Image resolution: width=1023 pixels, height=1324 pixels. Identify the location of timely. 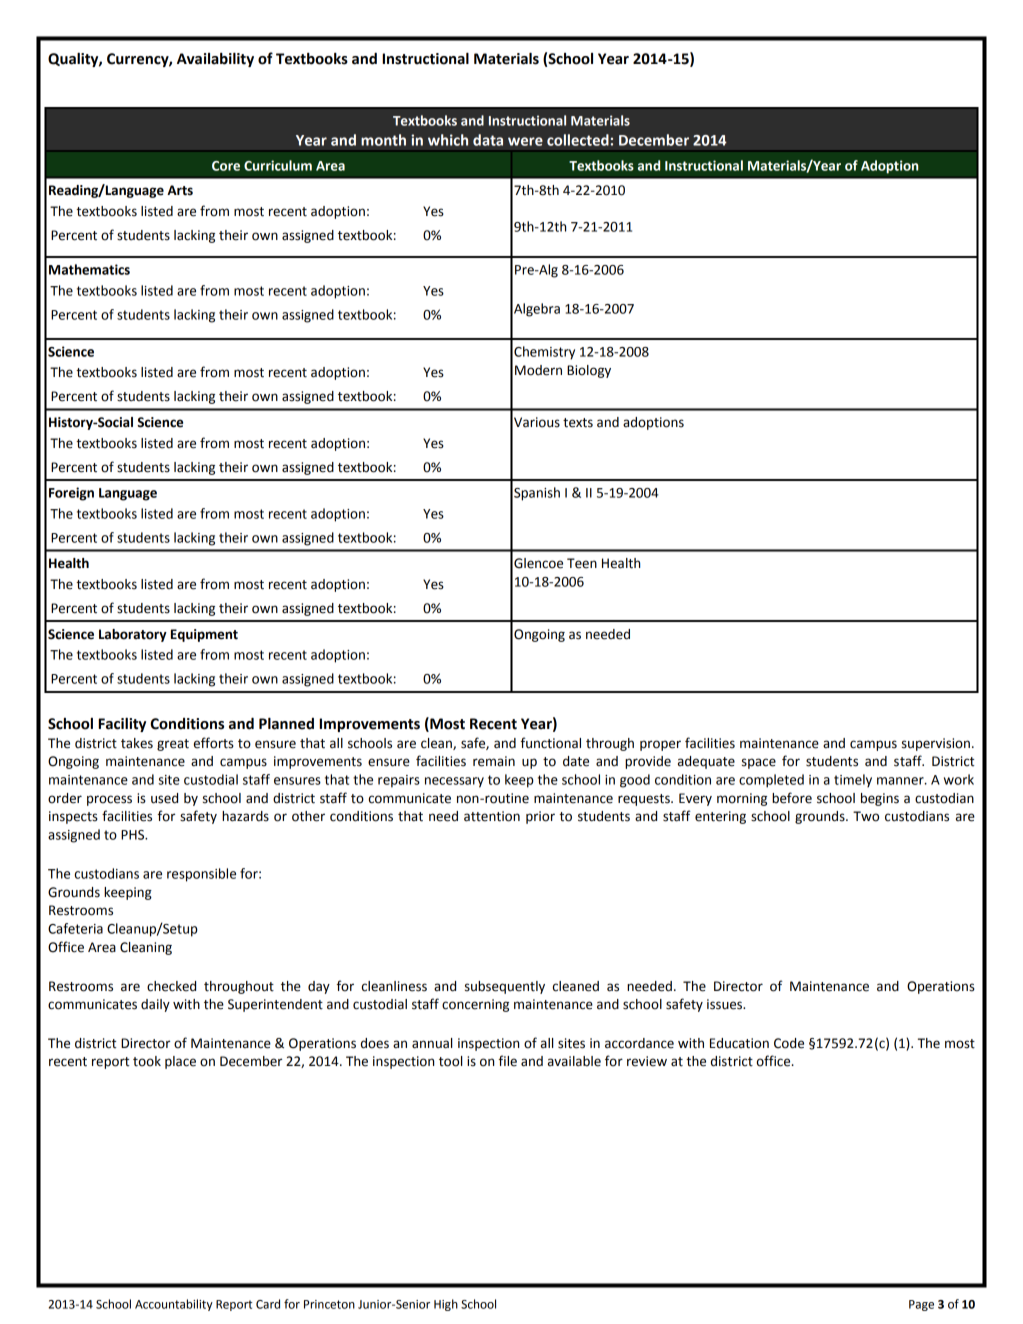
(853, 781).
